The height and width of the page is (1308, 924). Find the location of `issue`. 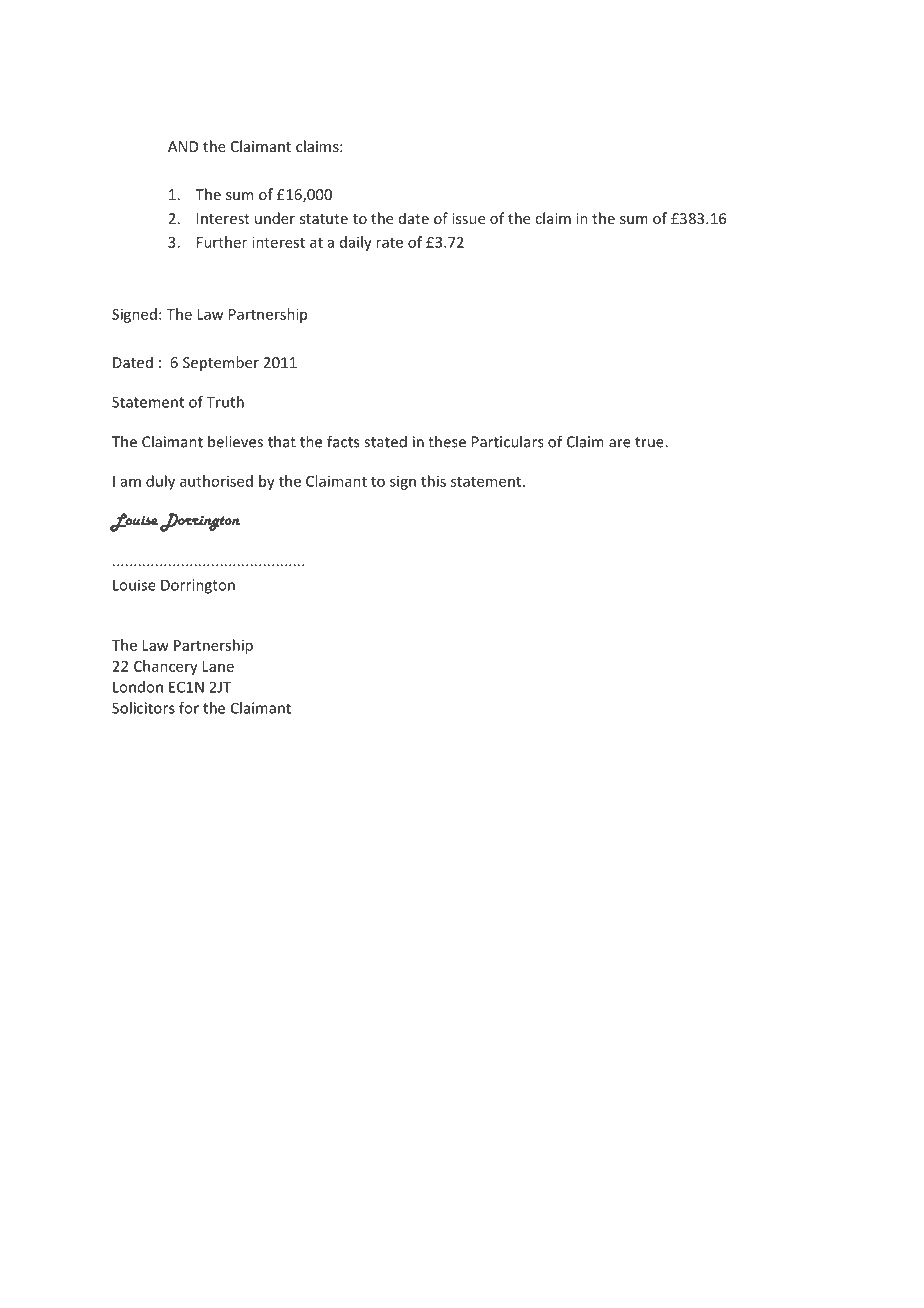

issue is located at coordinates (468, 218).
